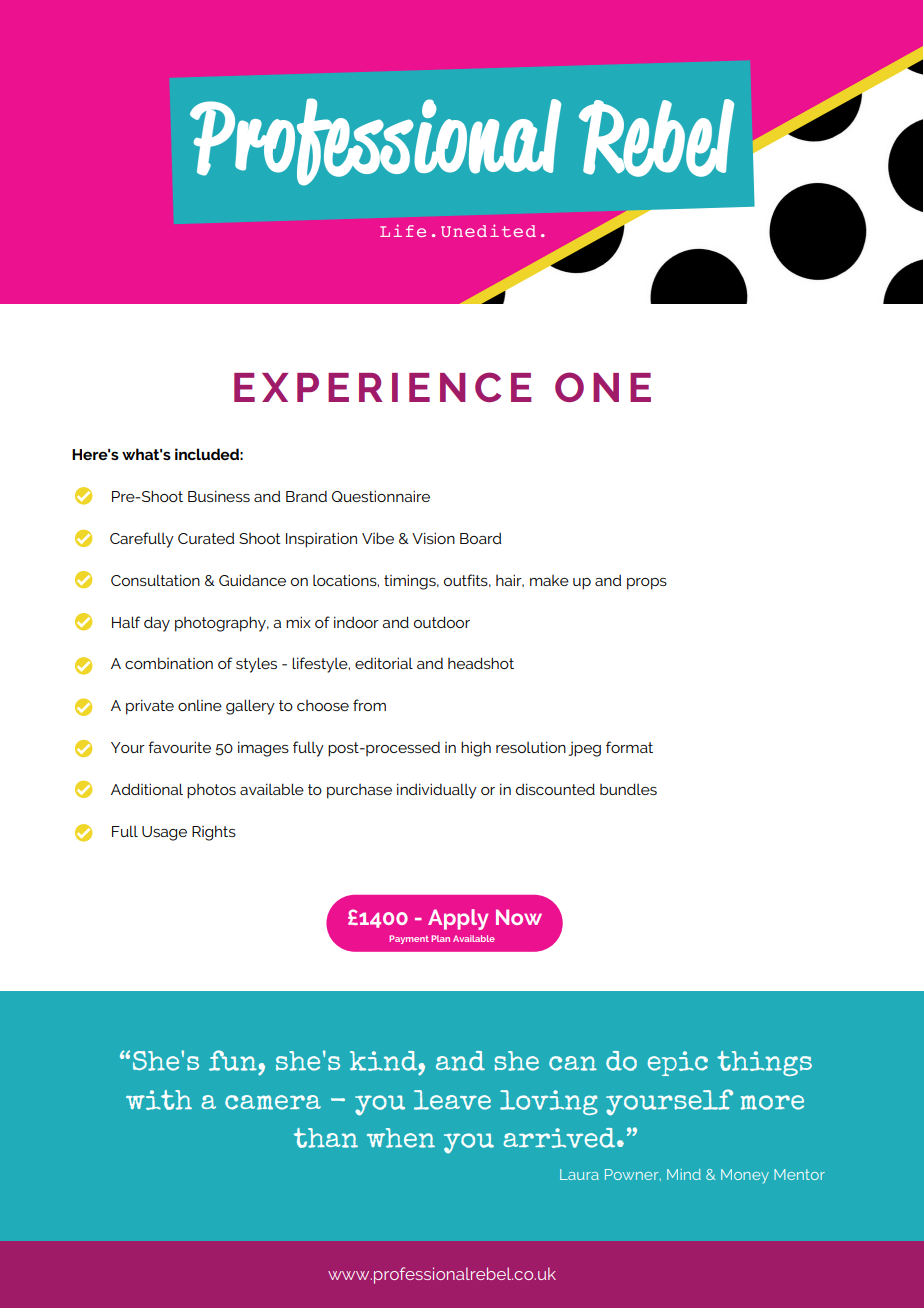 The image size is (924, 1309). I want to click on fun, so click(233, 1060).
